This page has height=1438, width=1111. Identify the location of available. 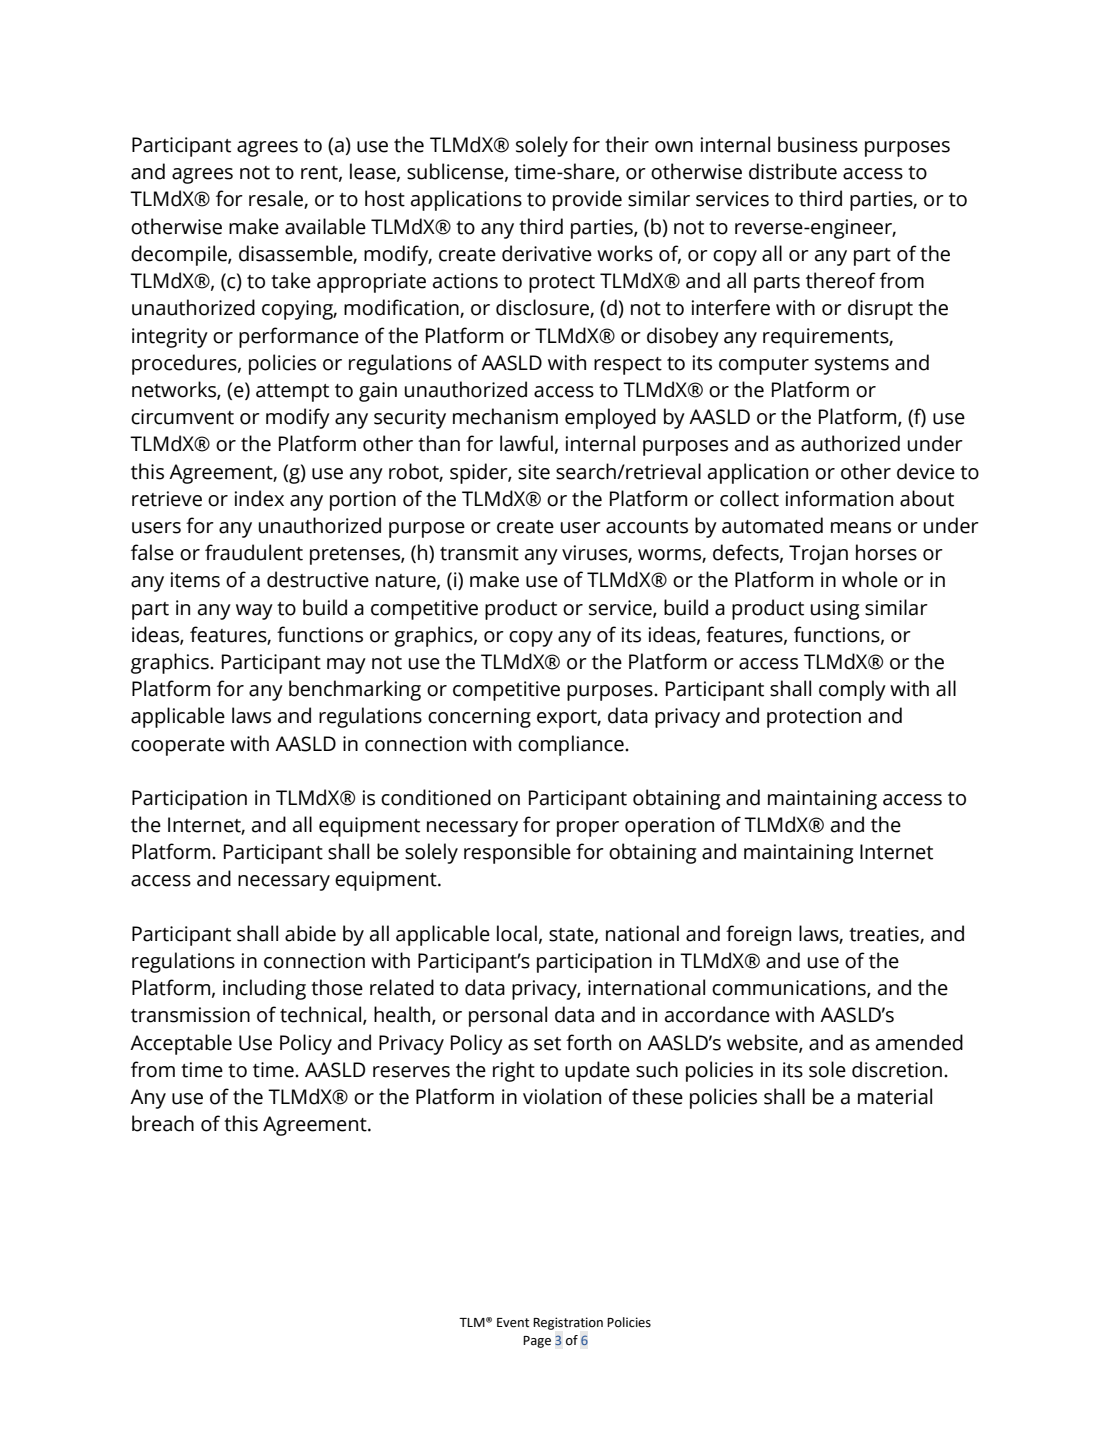
(325, 226).
